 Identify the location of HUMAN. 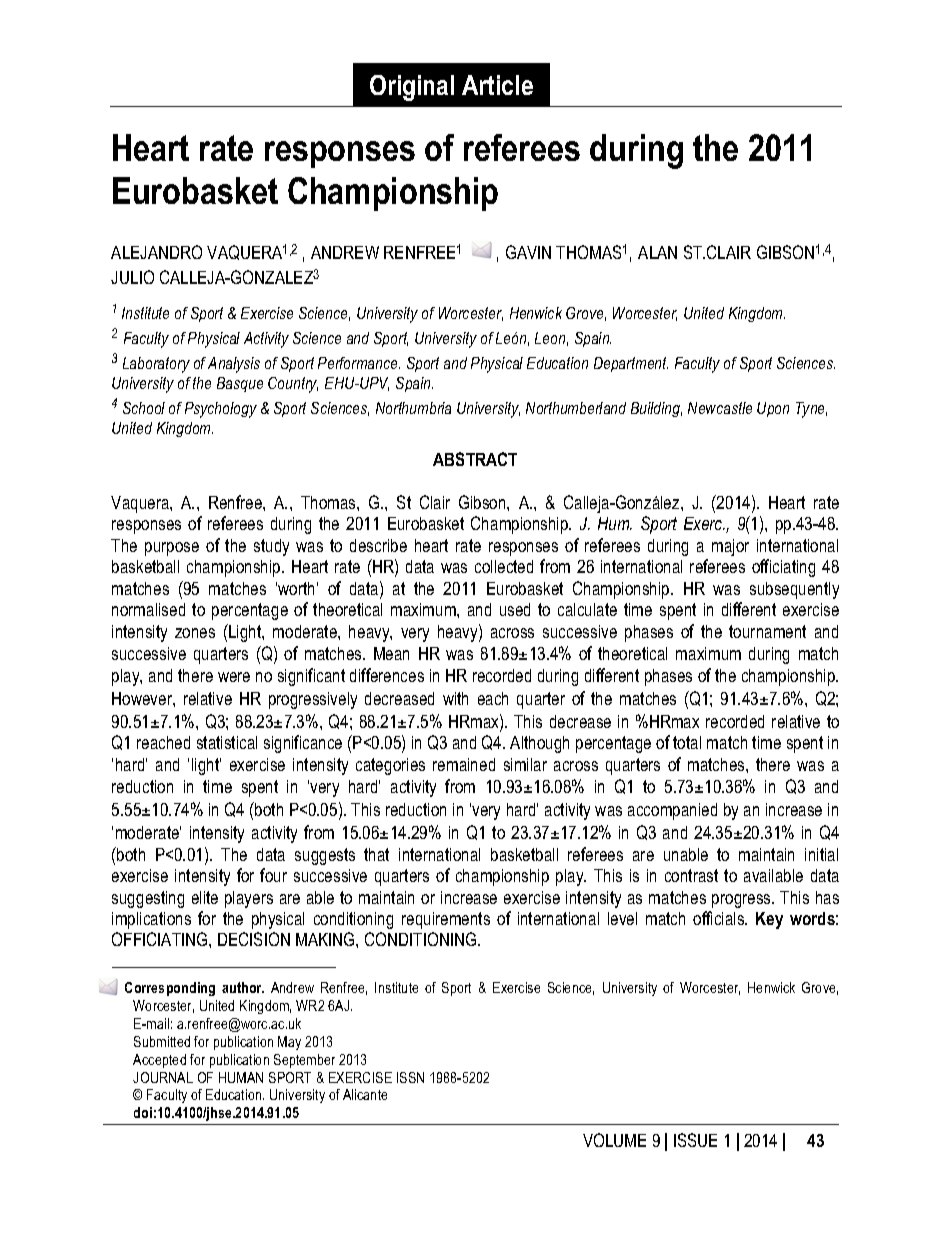
(241, 1077).
